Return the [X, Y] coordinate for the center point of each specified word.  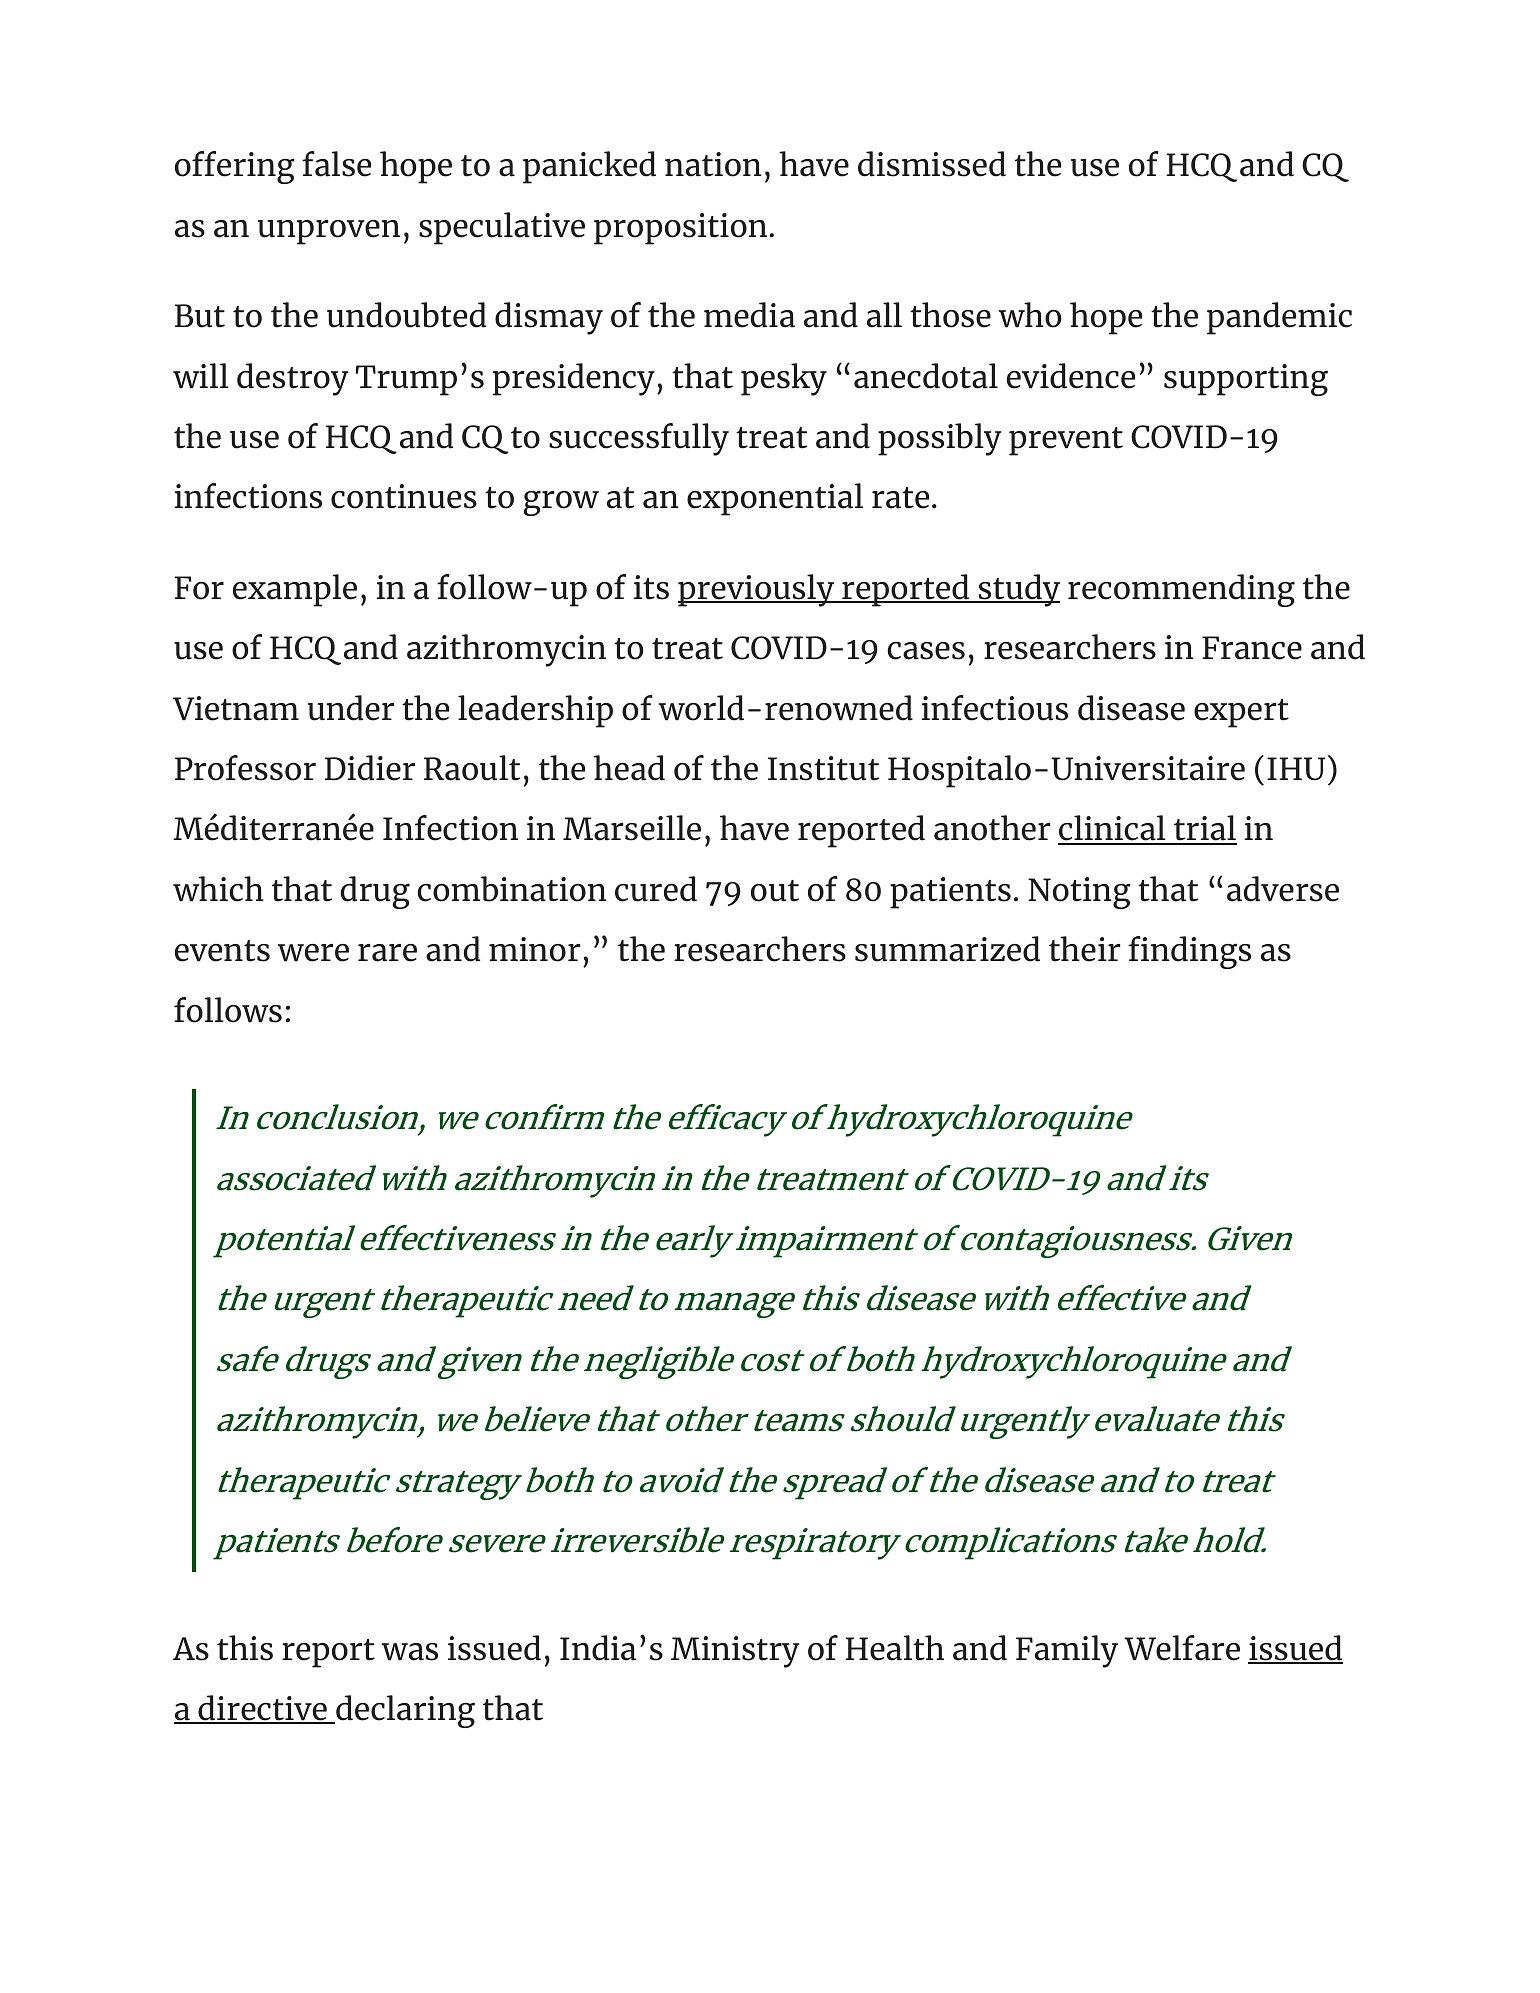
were [313, 953]
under [351, 708]
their [1084, 949]
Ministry [735, 1652]
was [410, 1652]
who [1030, 315]
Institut [823, 768]
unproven [329, 232]
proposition [682, 229]
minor [534, 949]
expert [1241, 713]
